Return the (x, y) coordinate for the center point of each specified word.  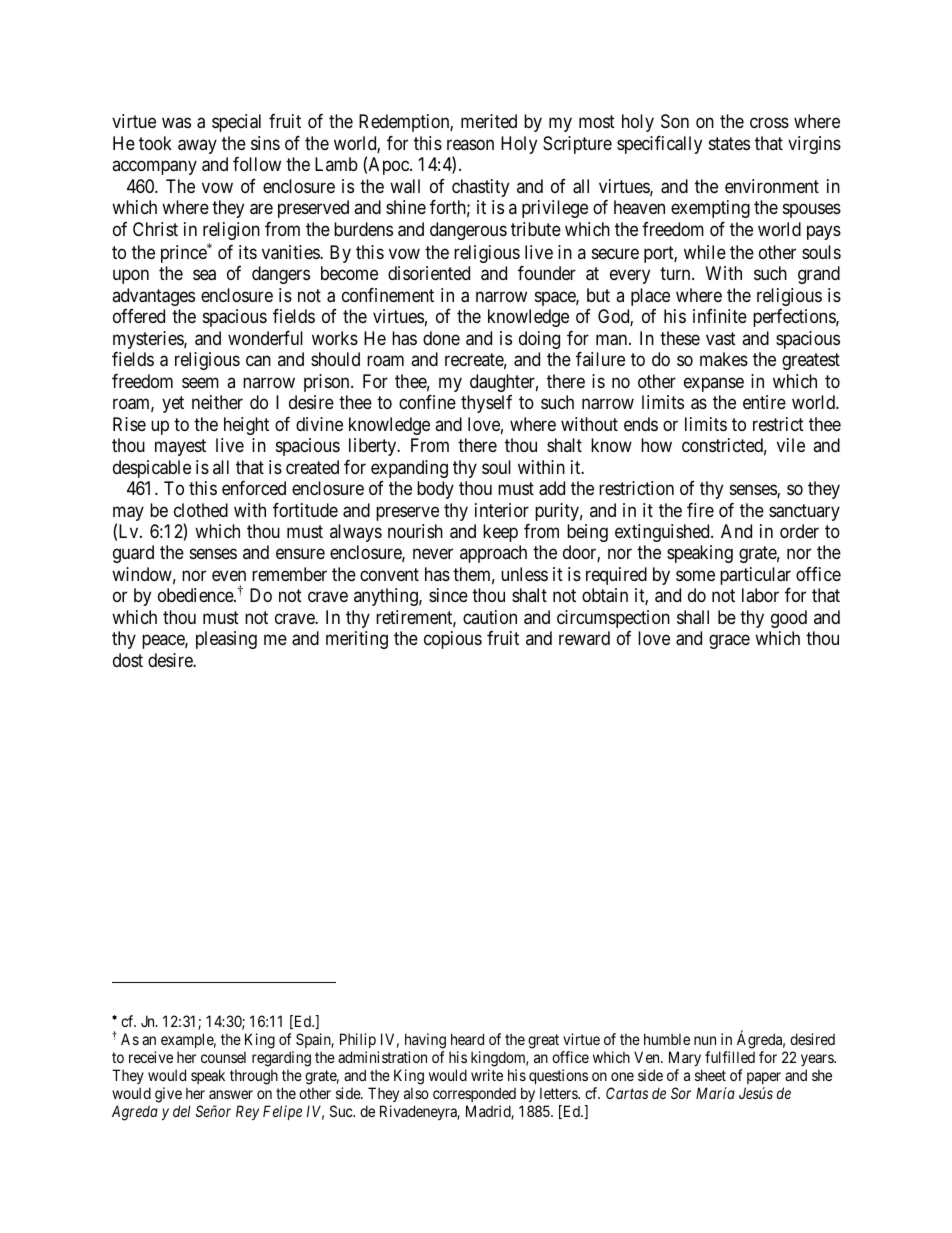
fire (700, 510)
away (197, 146)
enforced (254, 488)
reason (470, 144)
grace (729, 642)
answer (231, 1094)
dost (128, 660)
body (435, 490)
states (729, 143)
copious (453, 640)
